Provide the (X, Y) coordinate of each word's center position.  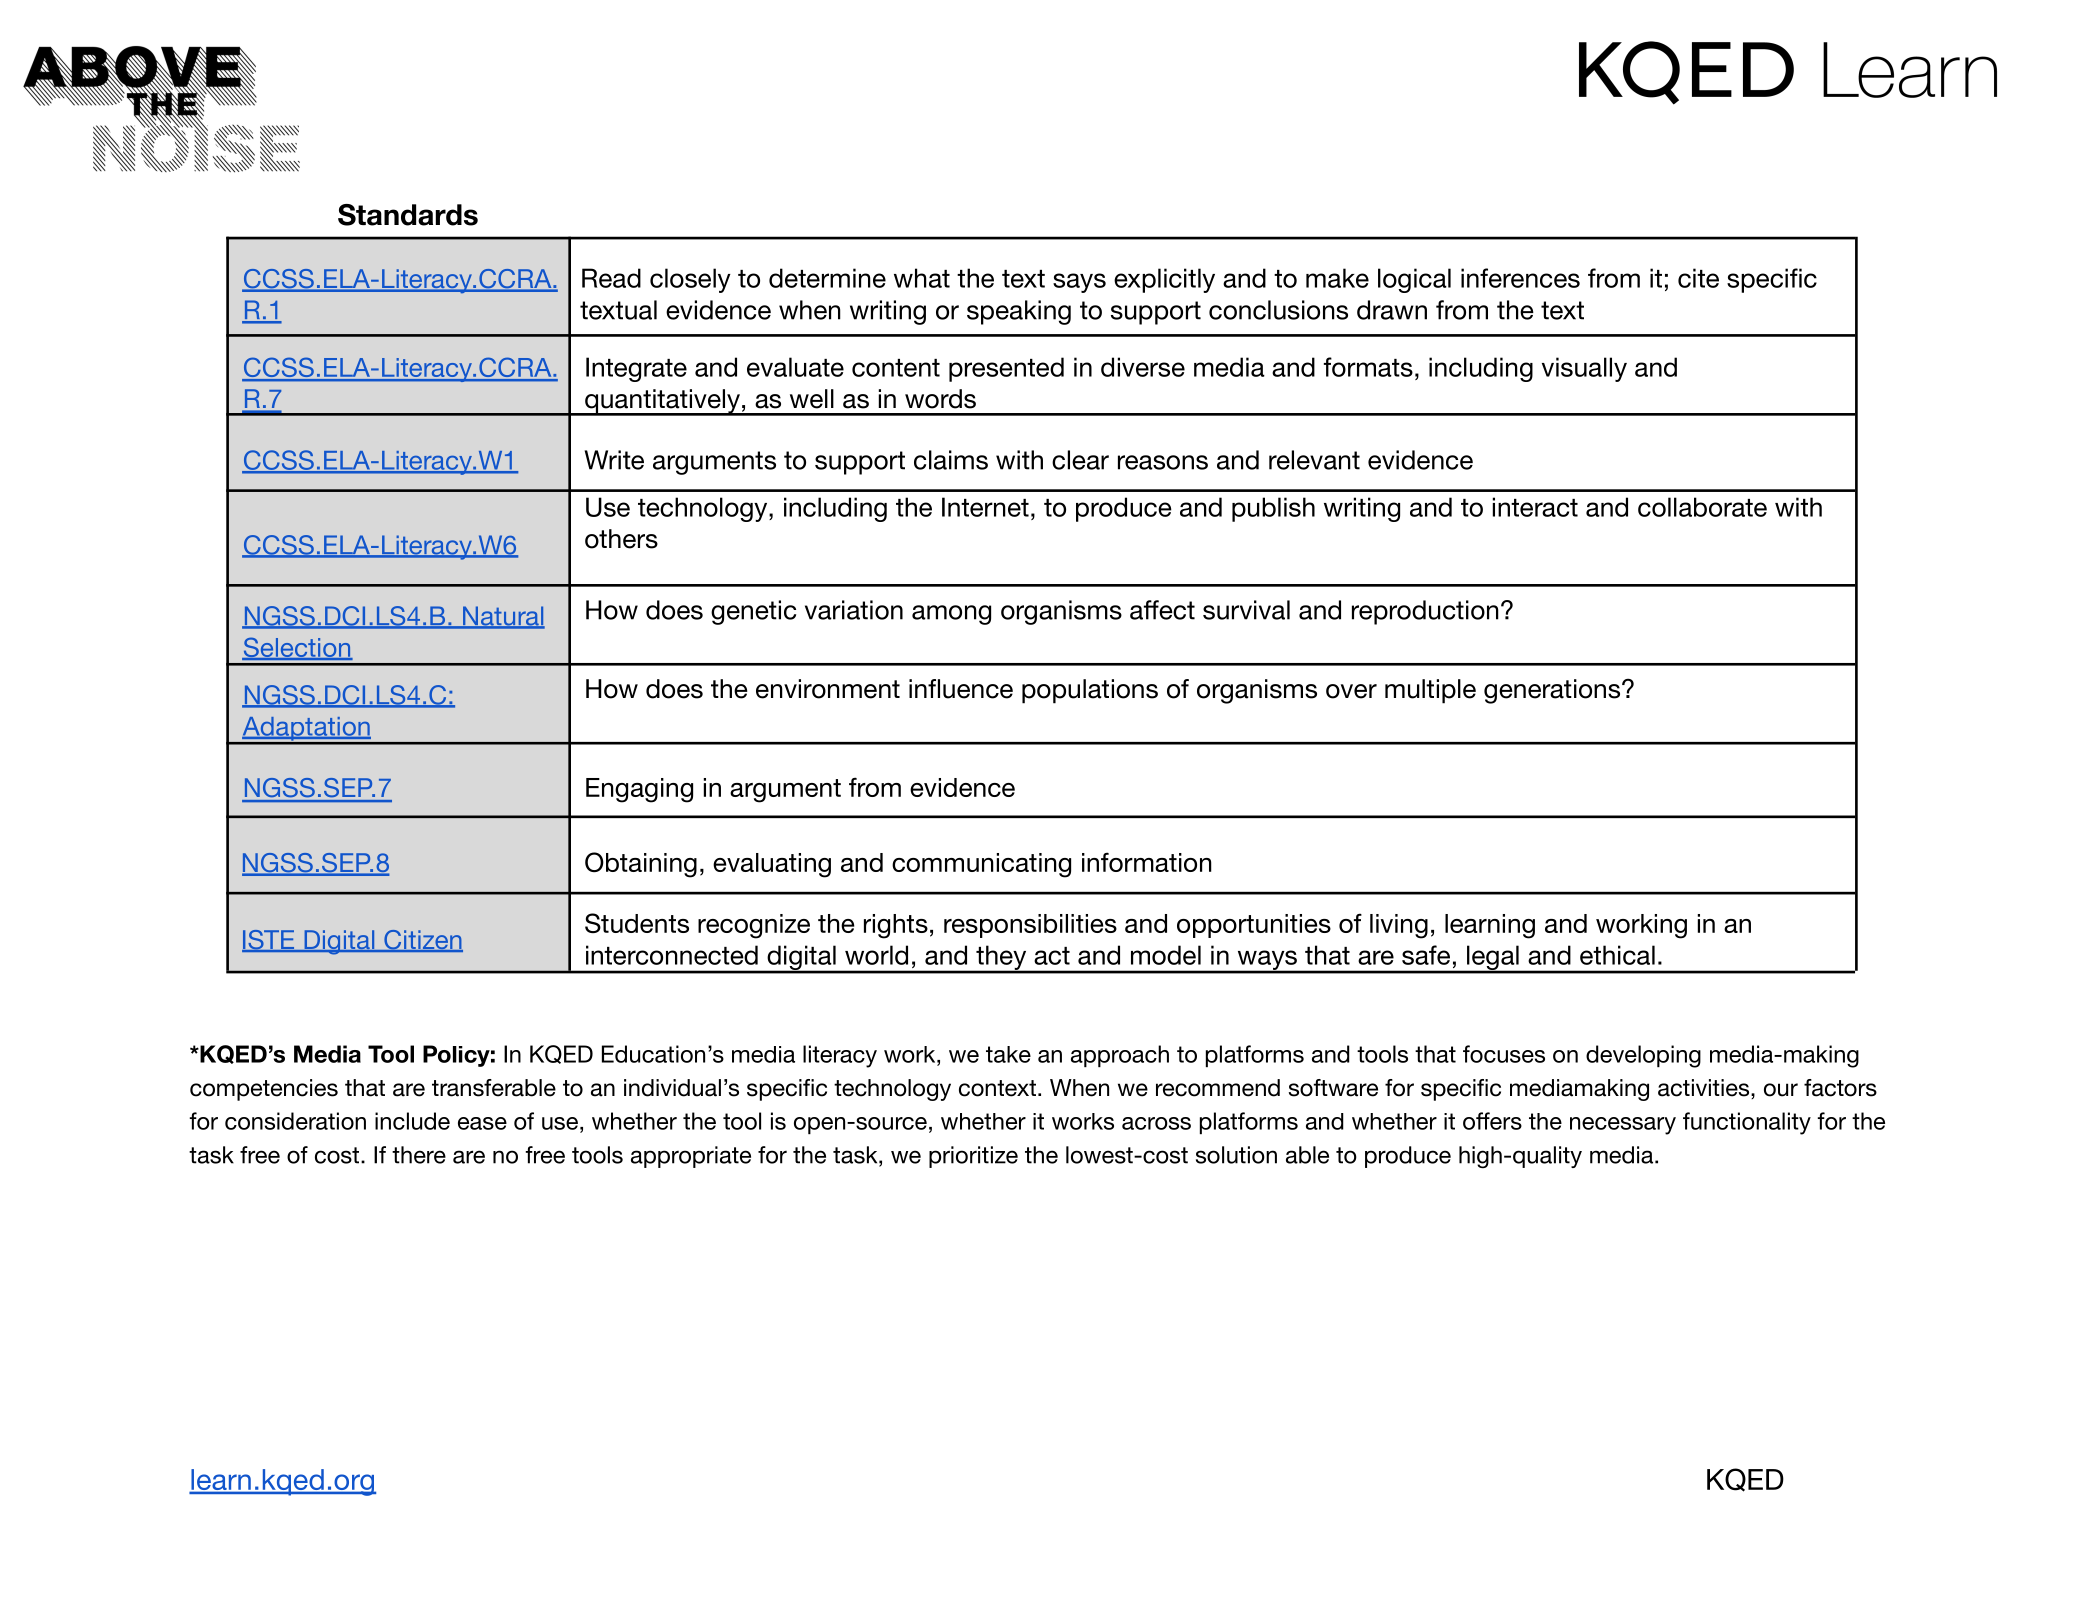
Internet (985, 507)
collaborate (1702, 507)
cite (1698, 278)
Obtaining (641, 865)
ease (482, 1123)
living (1399, 926)
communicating (981, 865)
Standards (408, 215)
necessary (1623, 1126)
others (621, 539)
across (1156, 1123)
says (1079, 283)
